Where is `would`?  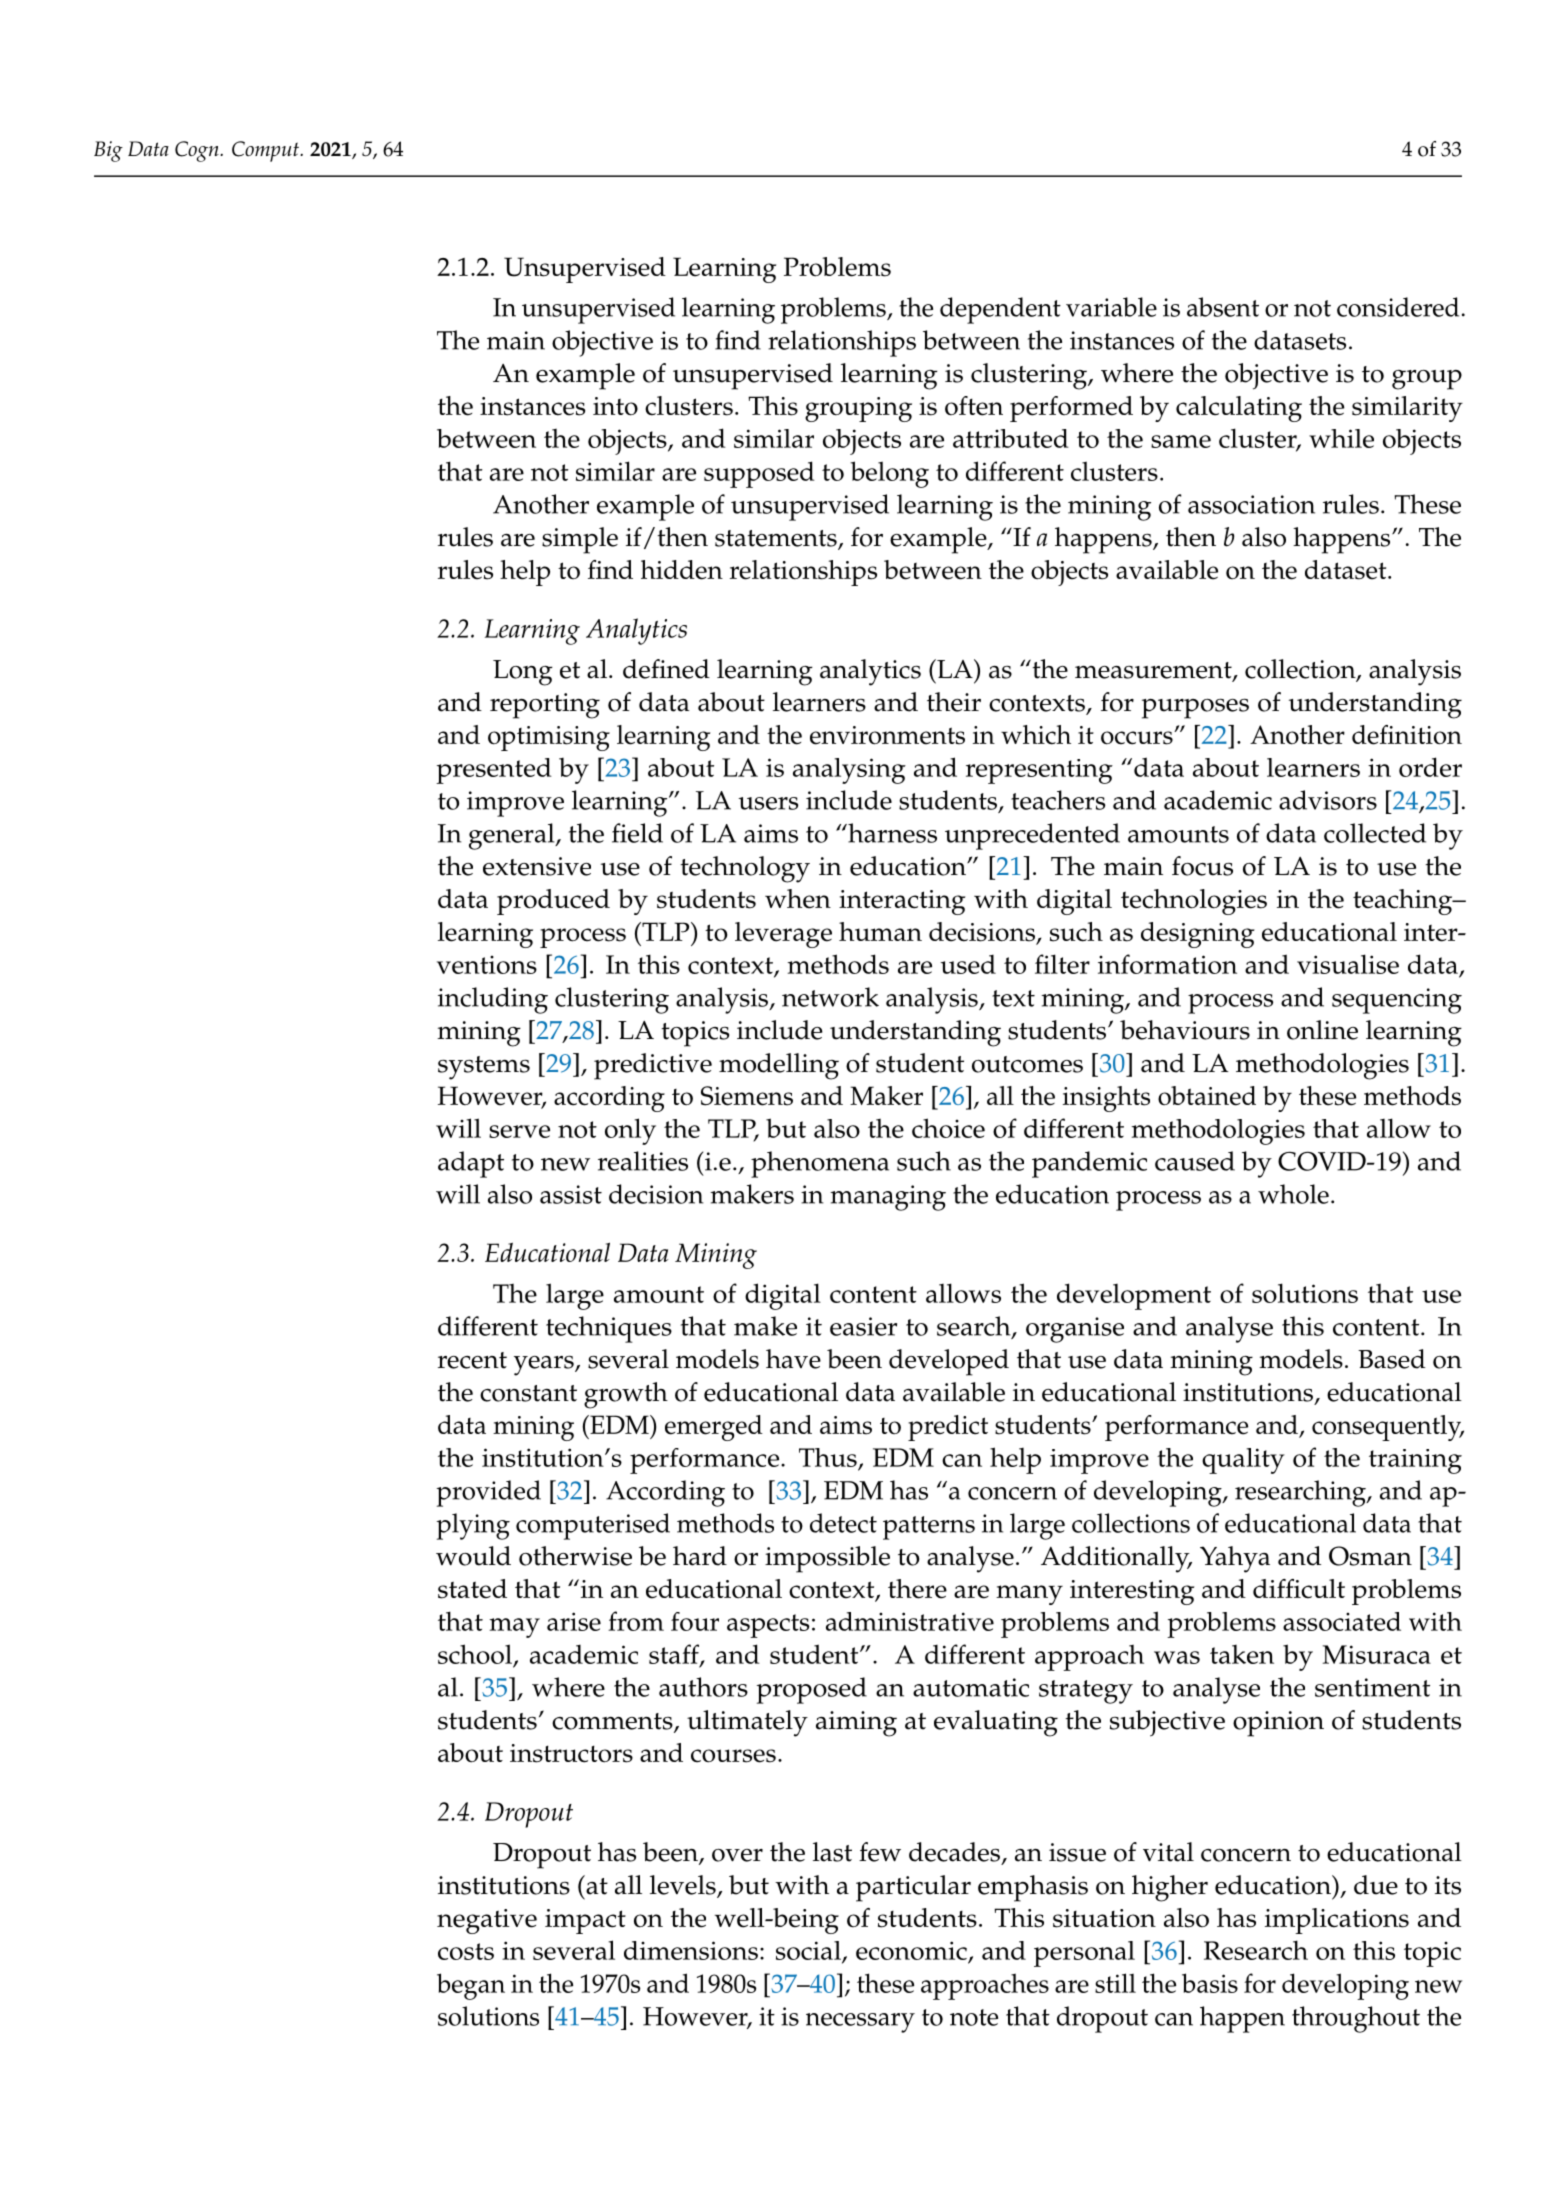
would is located at coordinates (473, 1556).
